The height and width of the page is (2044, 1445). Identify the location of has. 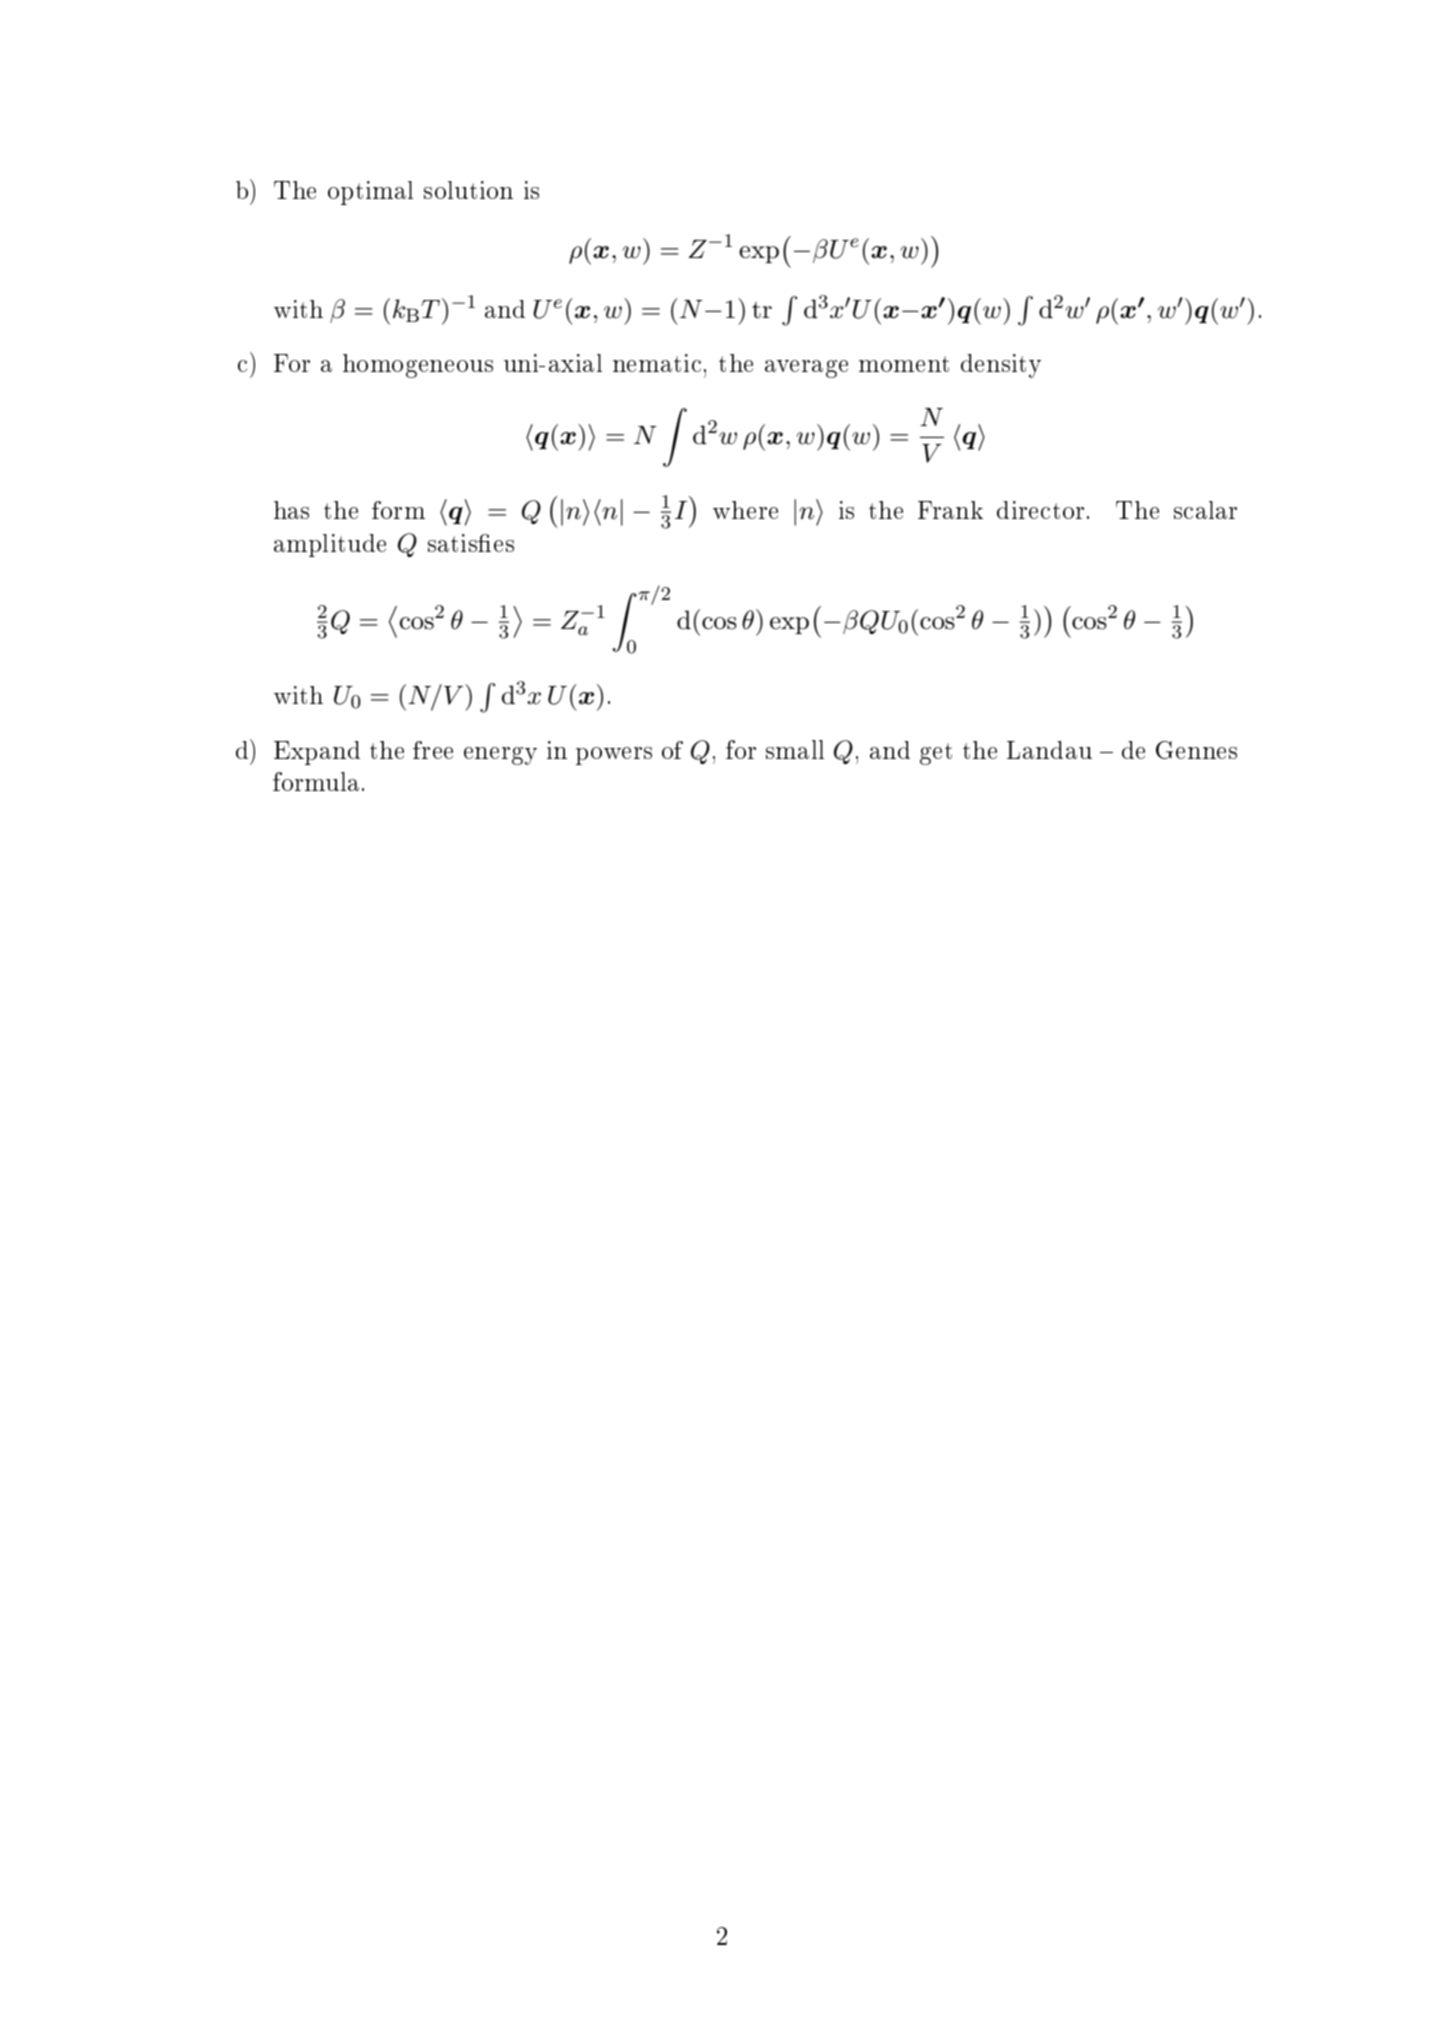
(291, 510).
